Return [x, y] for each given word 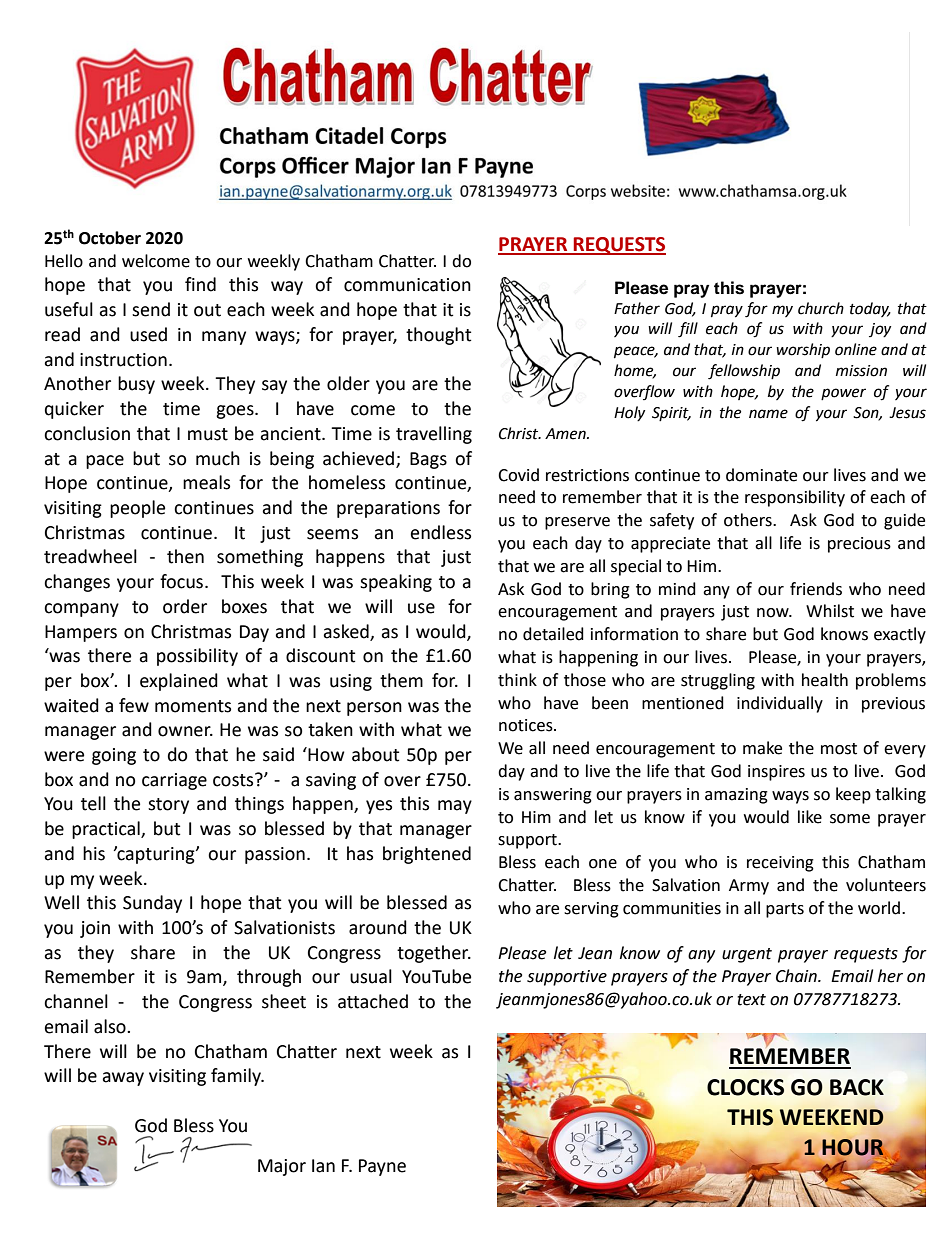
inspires [776, 773]
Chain [797, 976]
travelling [434, 435]
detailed [553, 634]
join [95, 929]
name [768, 414]
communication [407, 285]
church [821, 308]
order [185, 606]
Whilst [830, 611]
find [200, 284]
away [123, 1079]
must [208, 434]
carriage [174, 781]
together [434, 954]
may [455, 807]
